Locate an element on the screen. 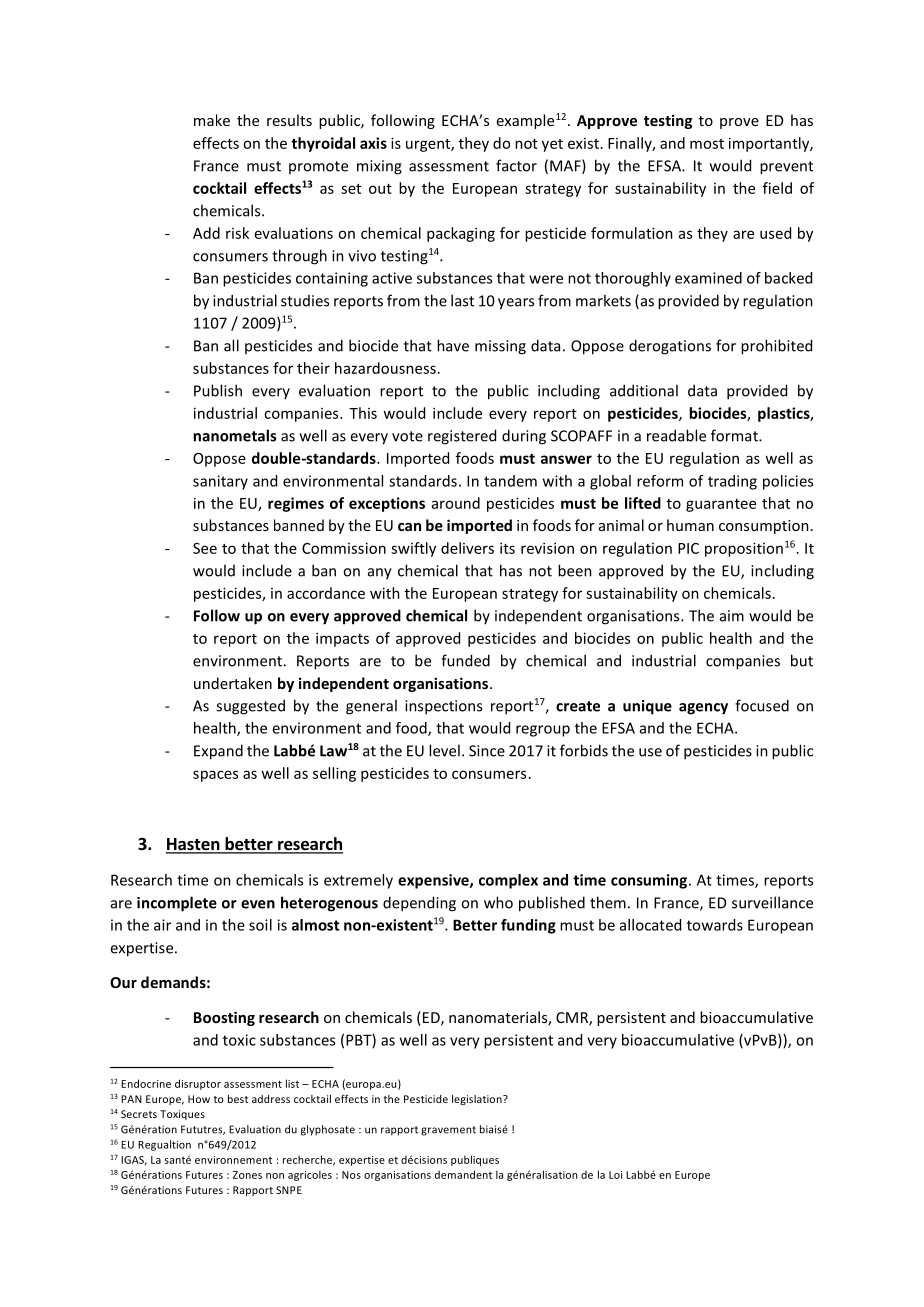 The width and height of the screenshot is (924, 1307). trading is located at coordinates (732, 482).
